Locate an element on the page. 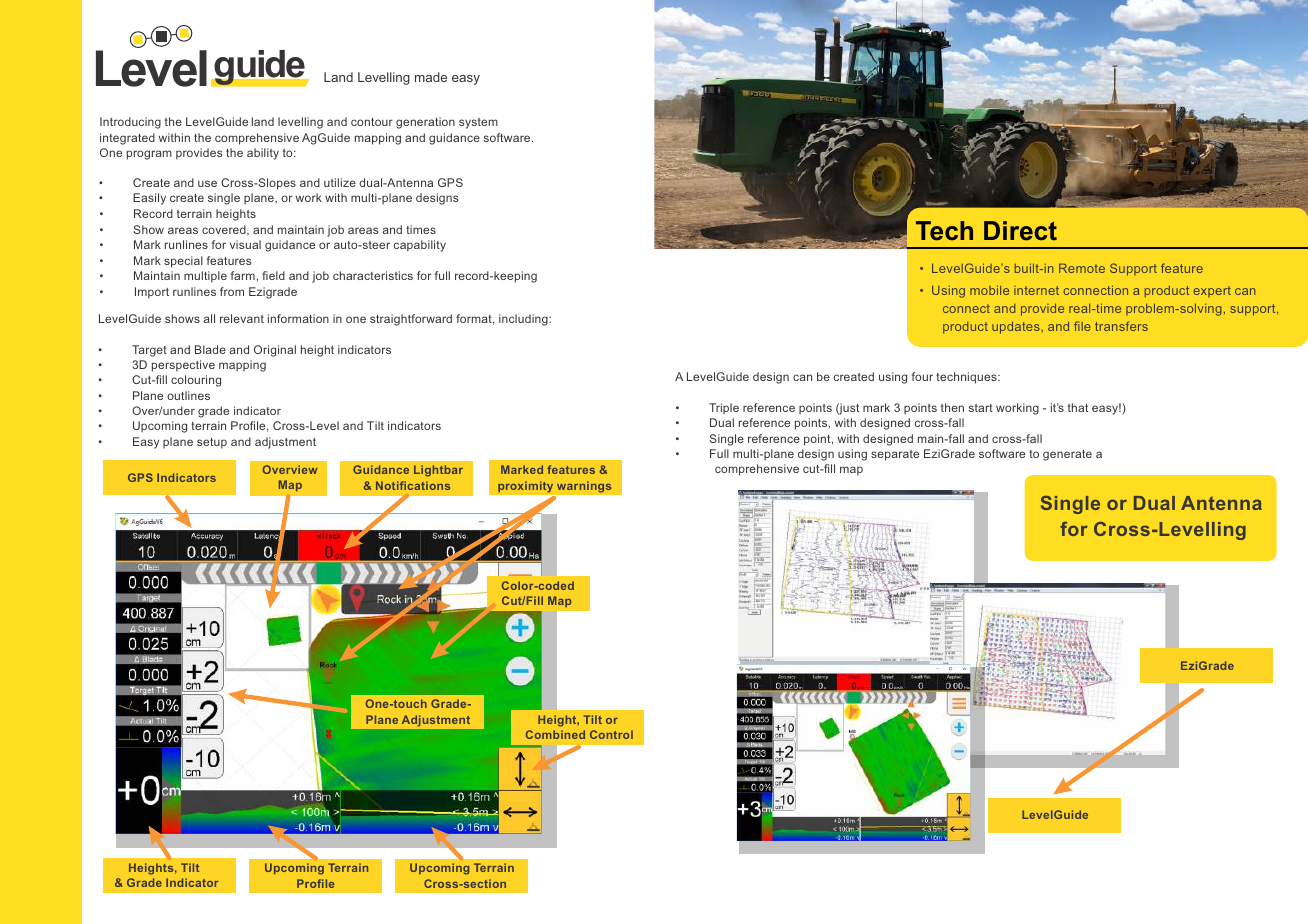 This image has width=1308, height=924. Marked is located at coordinates (522, 469).
